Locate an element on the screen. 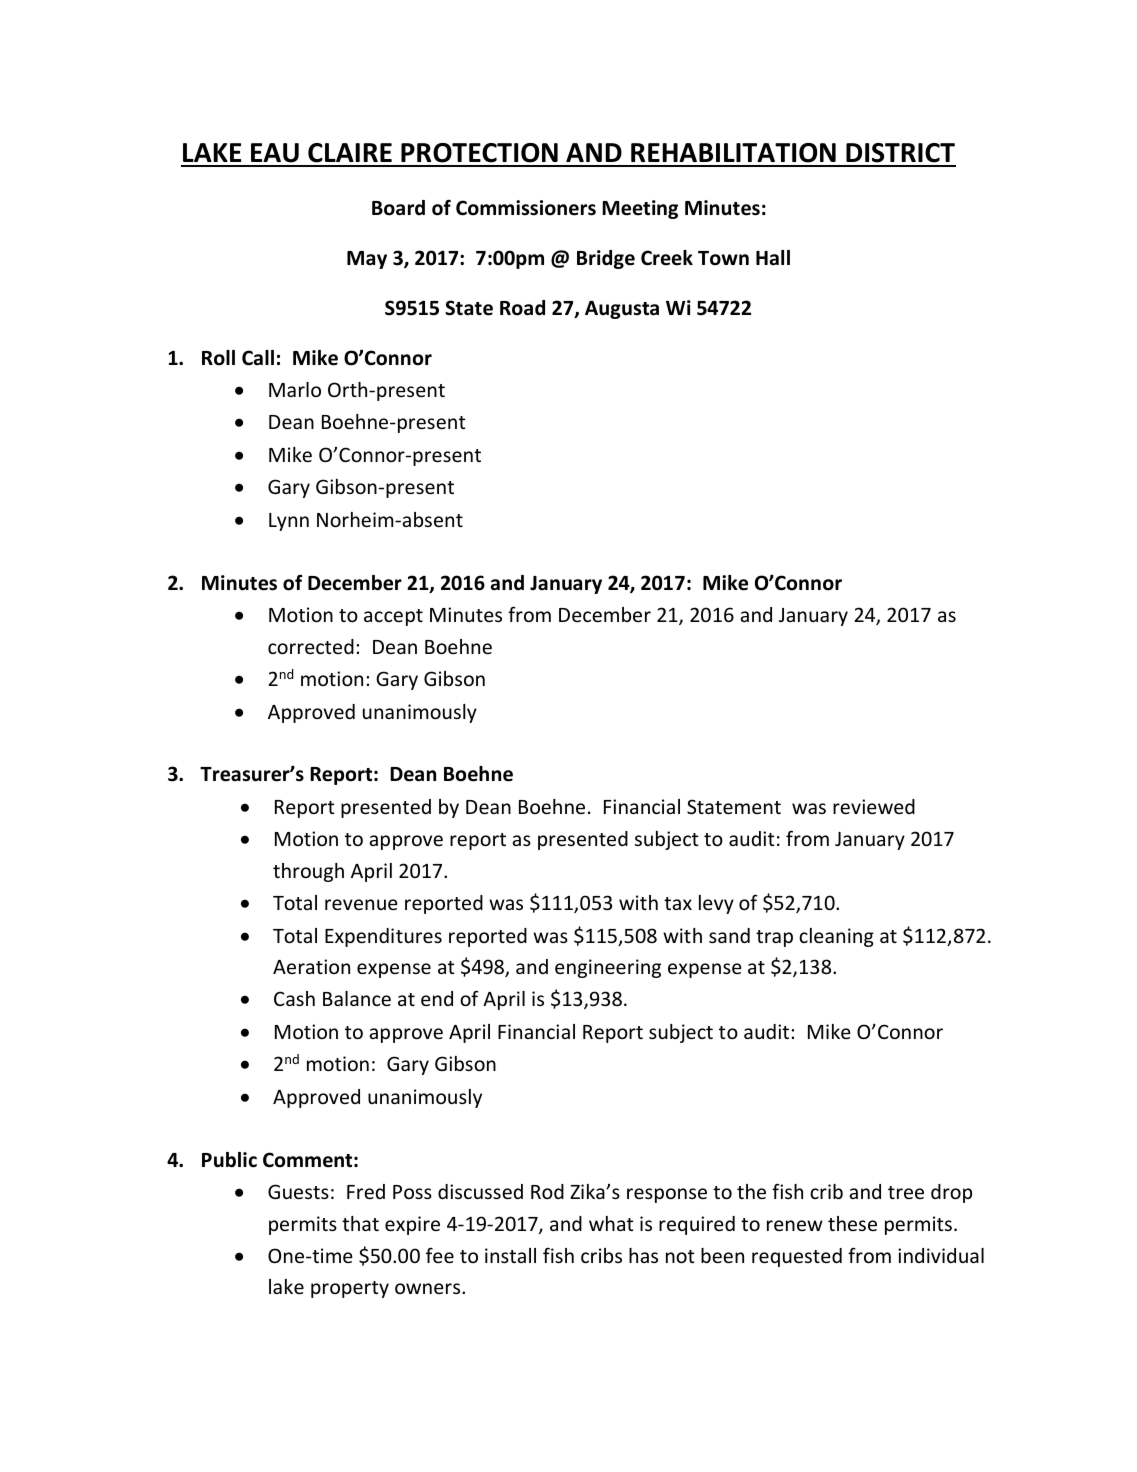 The width and height of the screenshot is (1137, 1472). tax is located at coordinates (678, 903).
